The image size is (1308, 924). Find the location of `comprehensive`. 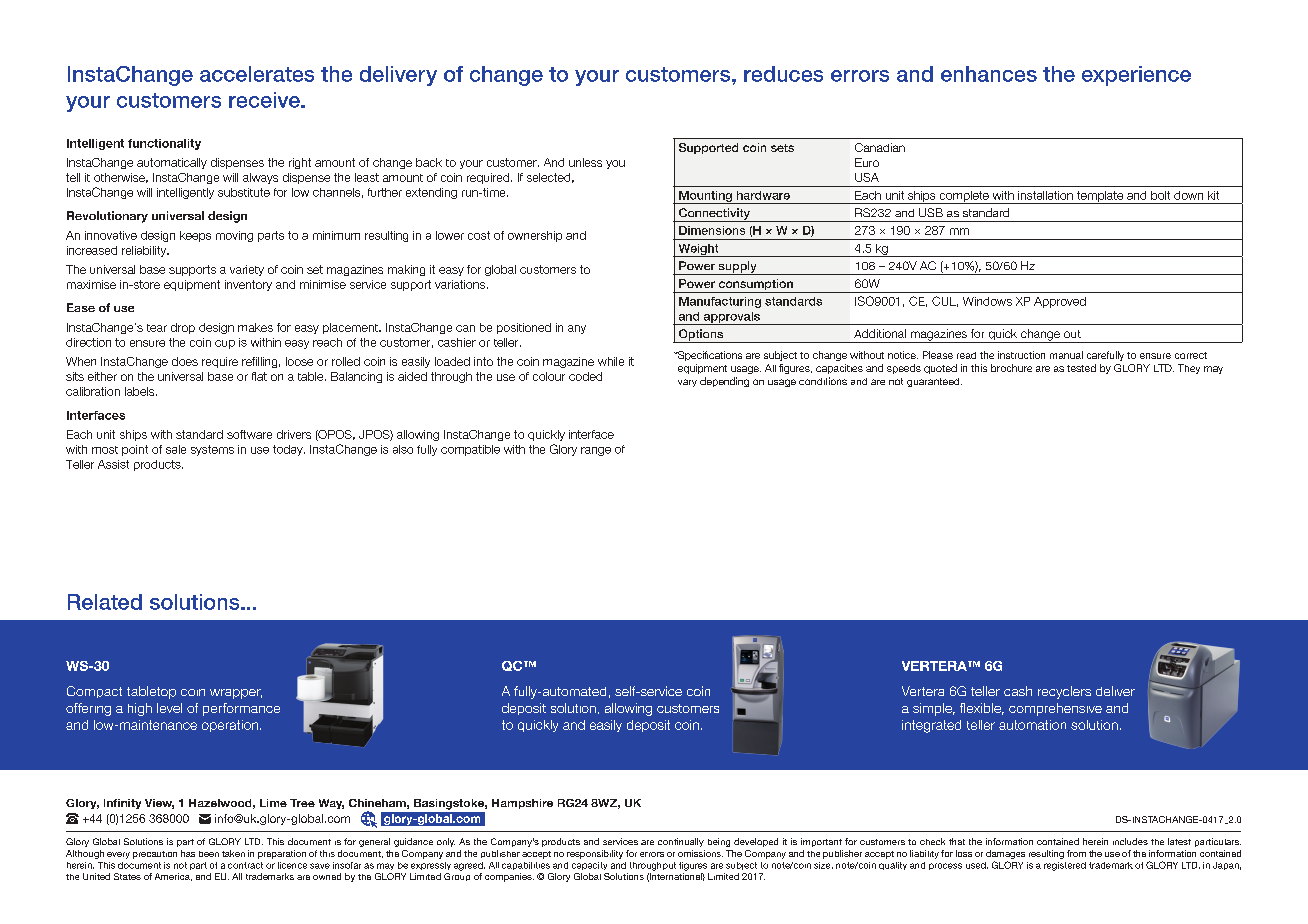

comprehensive is located at coordinates (1055, 709).
